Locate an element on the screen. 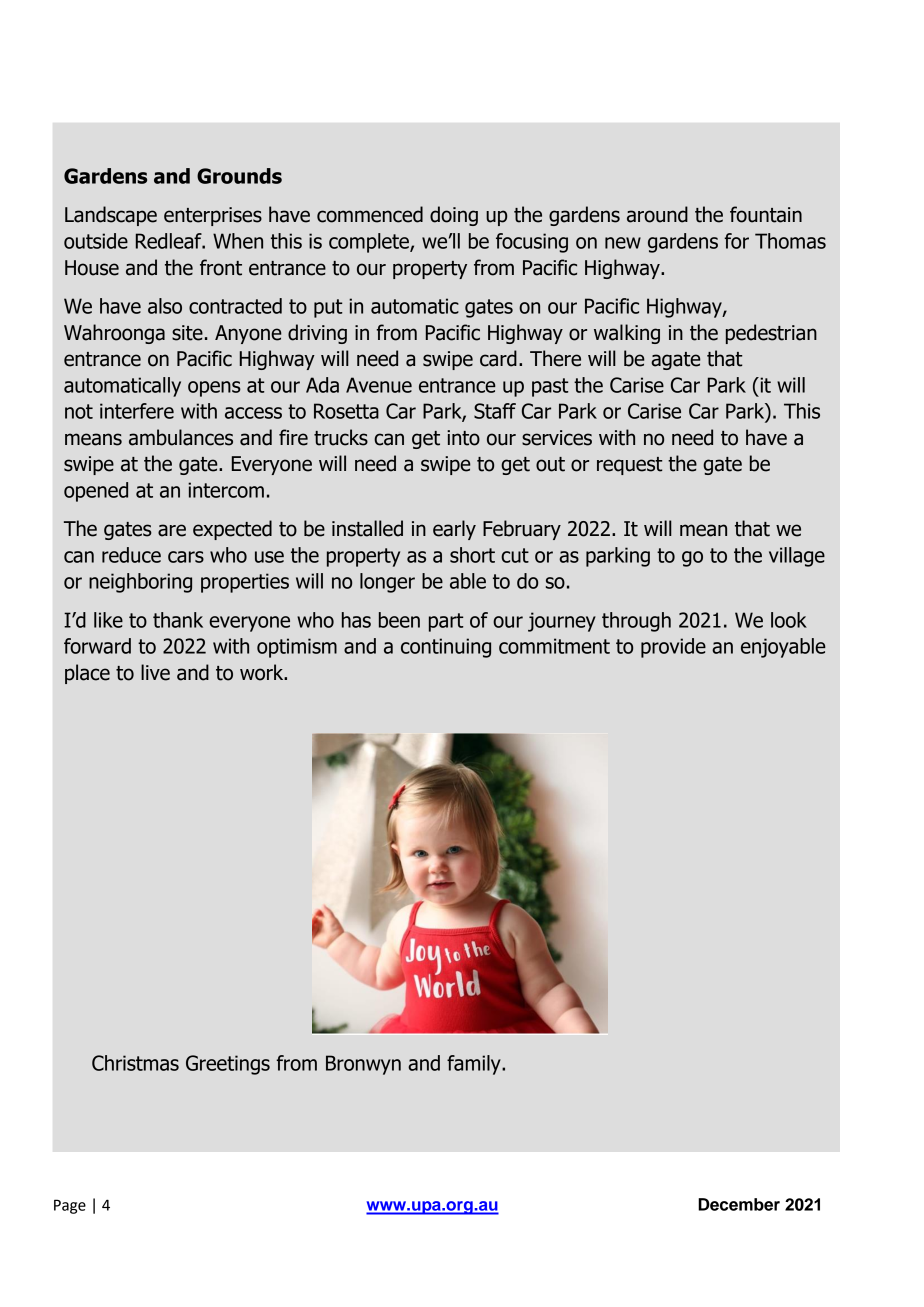 This screenshot has width=924, height=1307. request is located at coordinates (629, 466).
